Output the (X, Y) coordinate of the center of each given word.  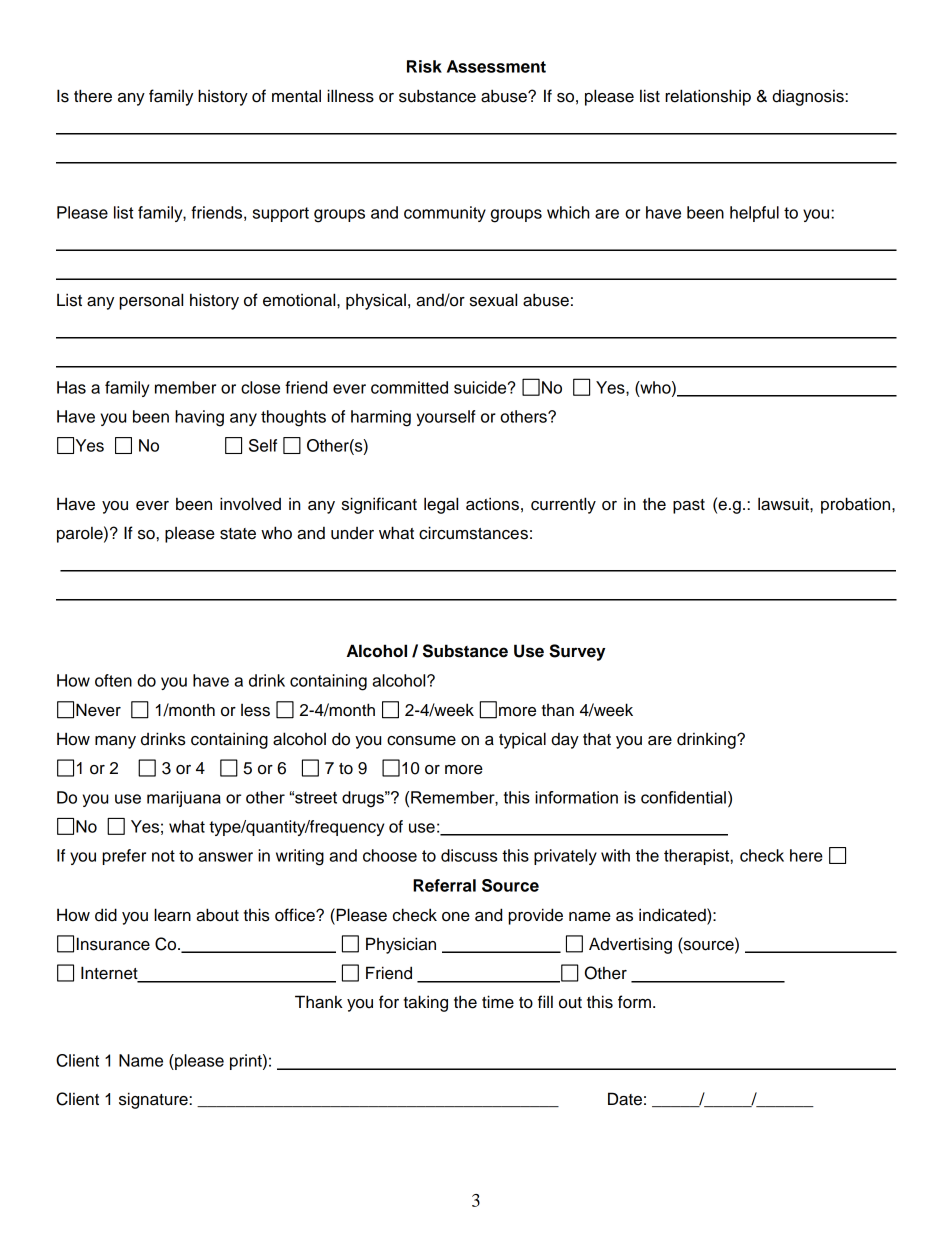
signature (154, 1100)
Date (625, 1099)
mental (296, 96)
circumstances (473, 533)
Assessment (496, 66)
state (238, 534)
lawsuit (784, 504)
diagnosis (809, 97)
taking (426, 1003)
